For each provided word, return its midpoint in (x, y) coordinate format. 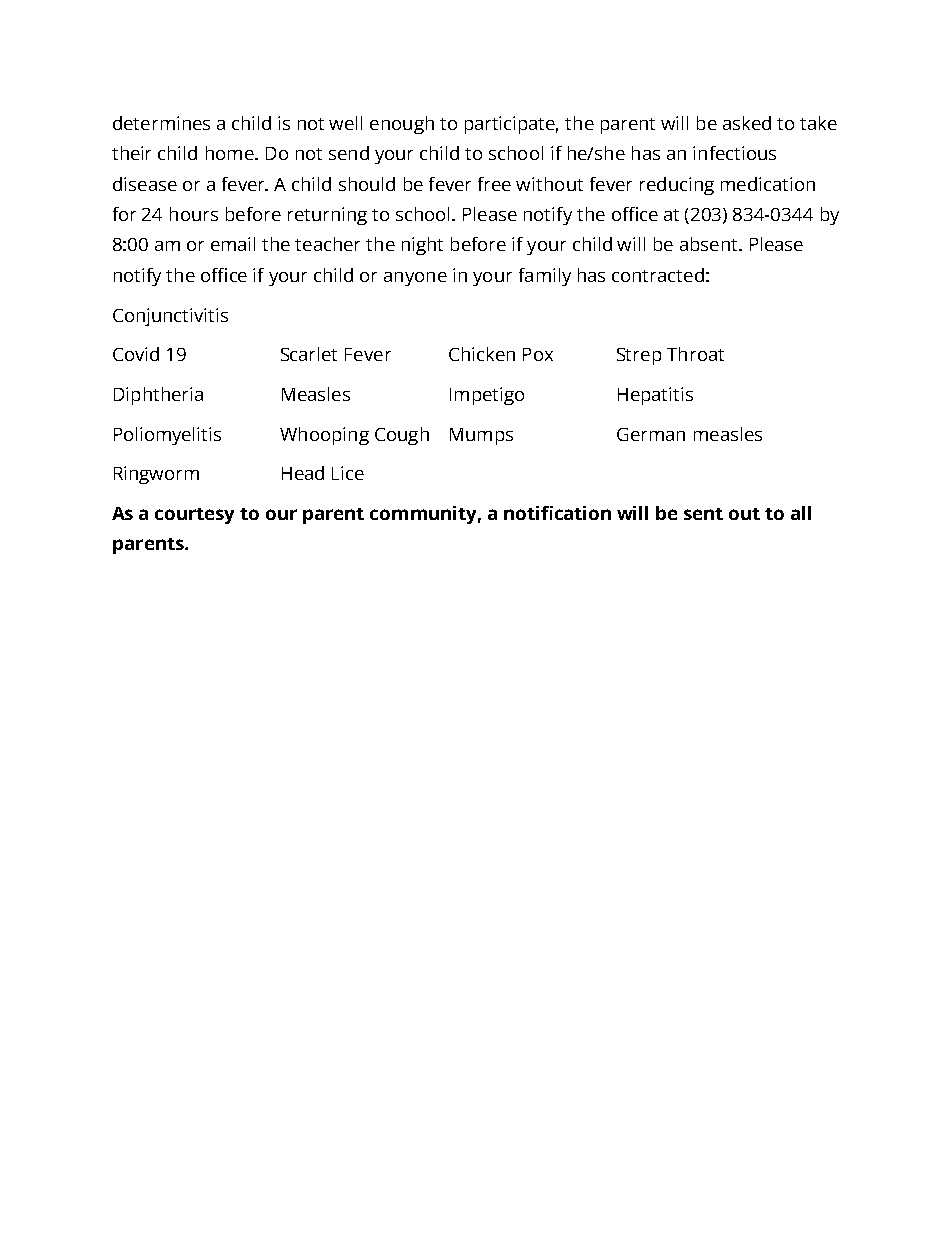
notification (557, 513)
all (801, 513)
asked (747, 123)
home (231, 153)
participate (511, 125)
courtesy (194, 516)
